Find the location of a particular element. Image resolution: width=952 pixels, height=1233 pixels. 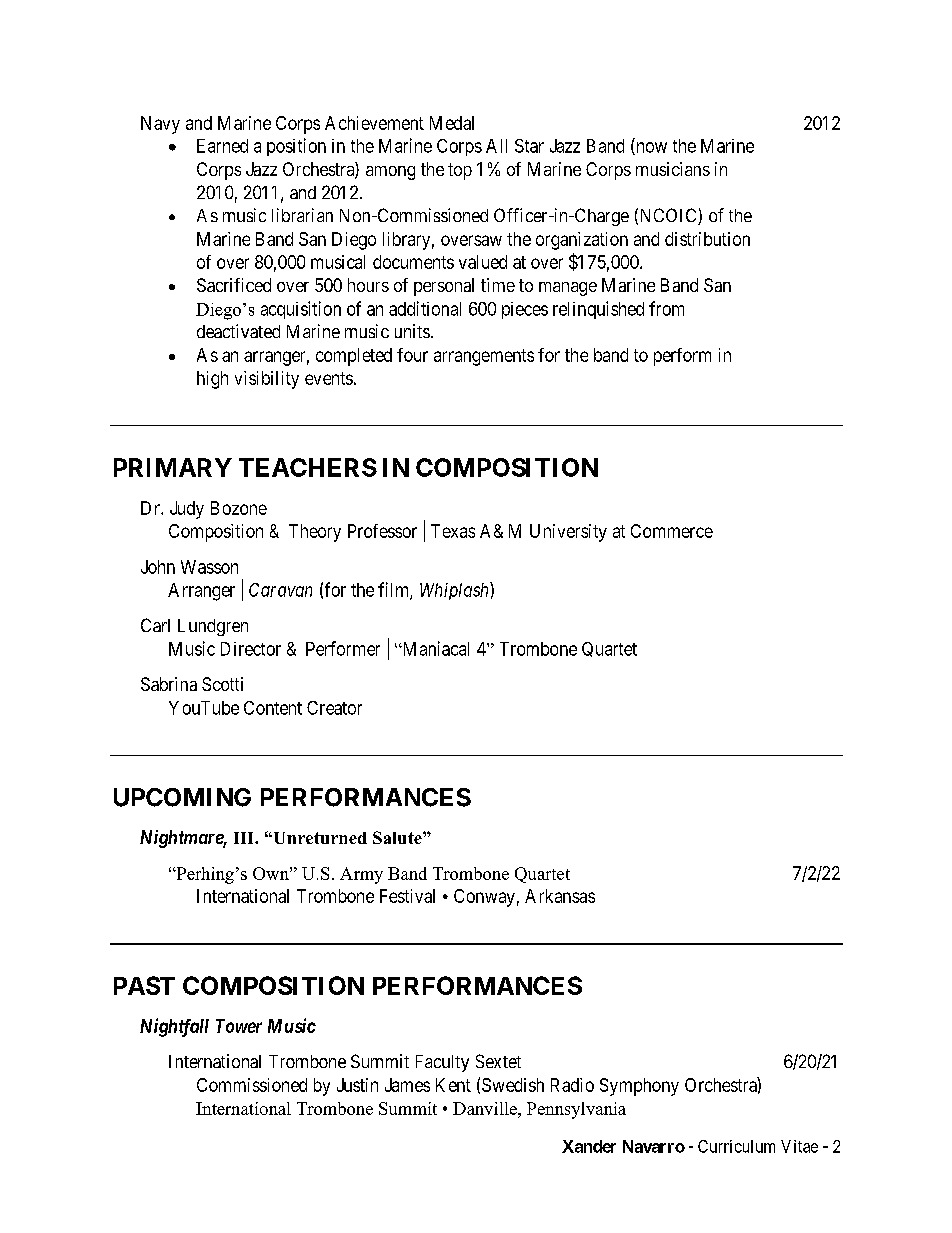

UPCOMING is located at coordinates (182, 797).
